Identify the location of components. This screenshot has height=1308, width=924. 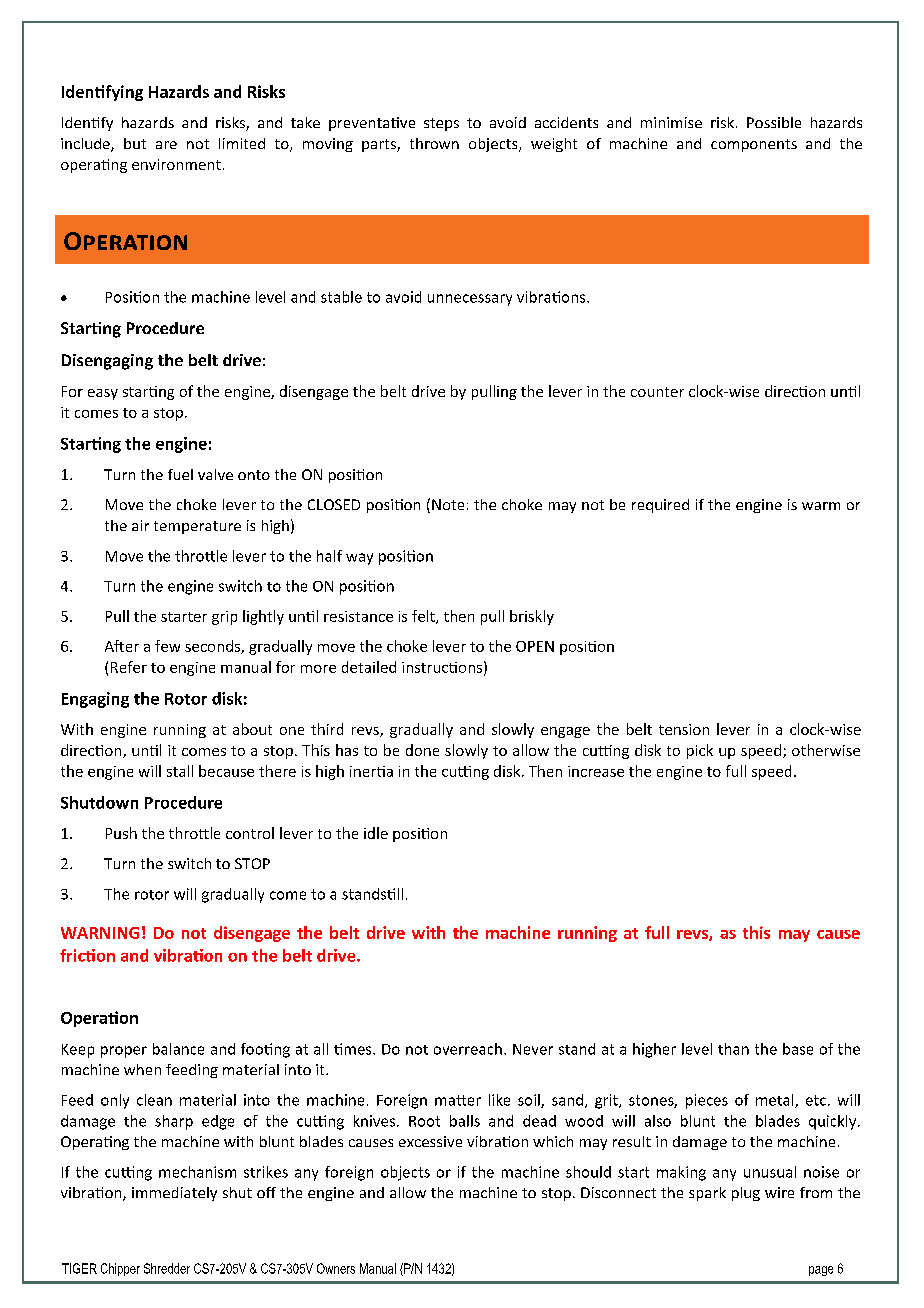
(754, 145).
